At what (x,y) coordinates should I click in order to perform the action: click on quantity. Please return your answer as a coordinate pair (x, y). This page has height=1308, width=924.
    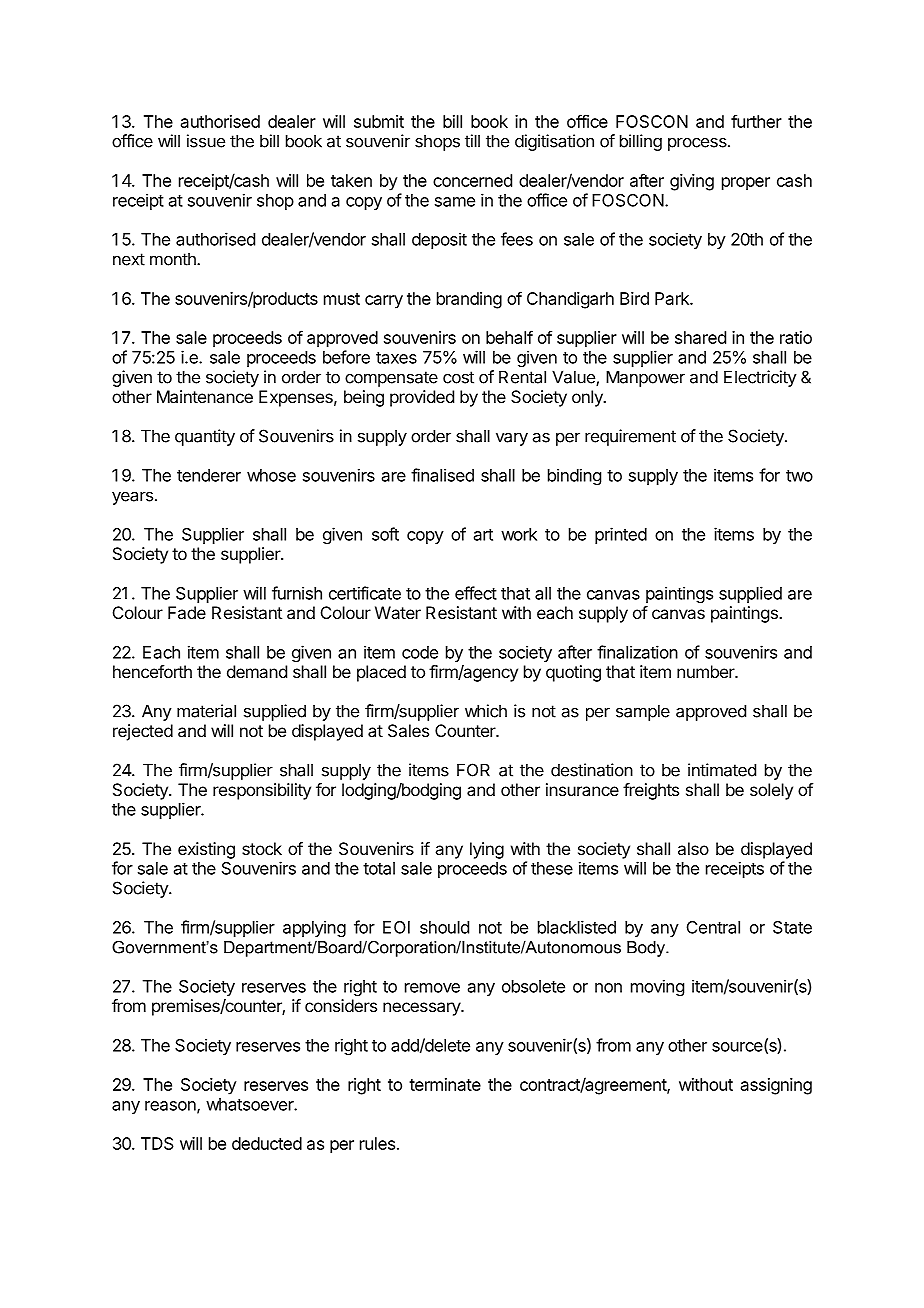
    Looking at the image, I should click on (205, 437).
